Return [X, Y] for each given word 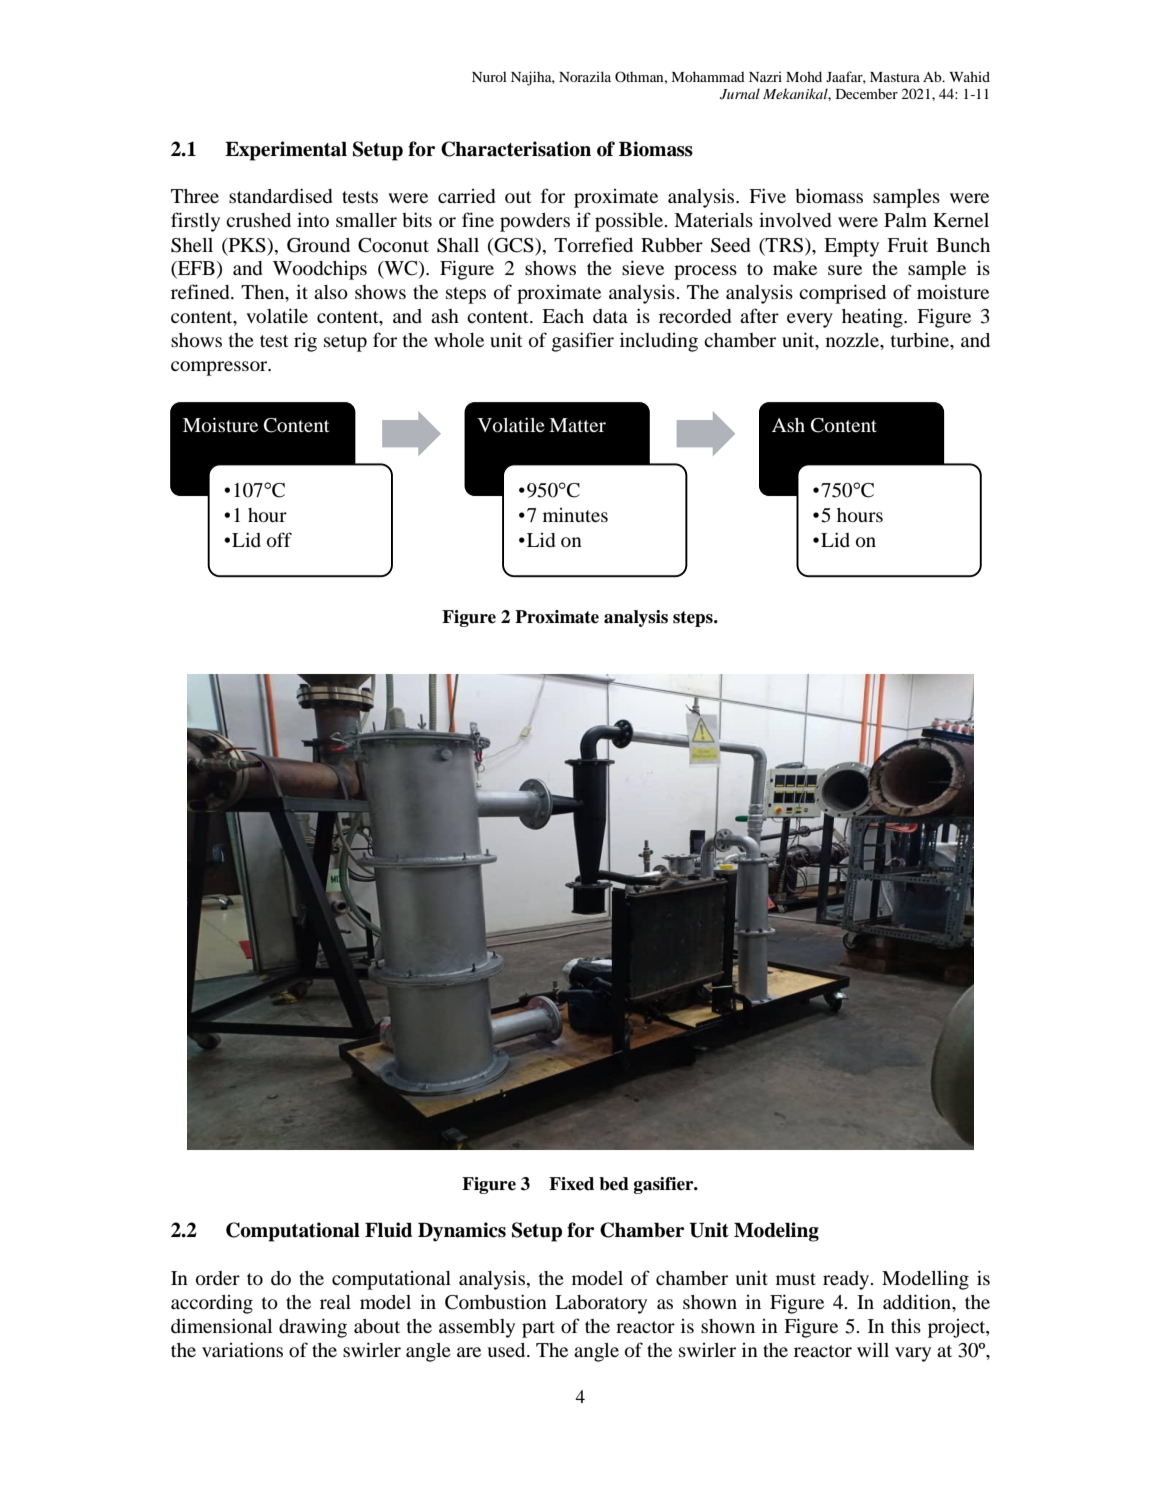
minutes [575, 515]
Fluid [388, 1230]
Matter [577, 425]
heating [873, 318]
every [810, 320]
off [279, 540]
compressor [220, 368]
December [867, 93]
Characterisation [516, 149]
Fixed [571, 1184]
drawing [313, 1328]
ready [847, 1280]
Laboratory [601, 1304]
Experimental [286, 151]
